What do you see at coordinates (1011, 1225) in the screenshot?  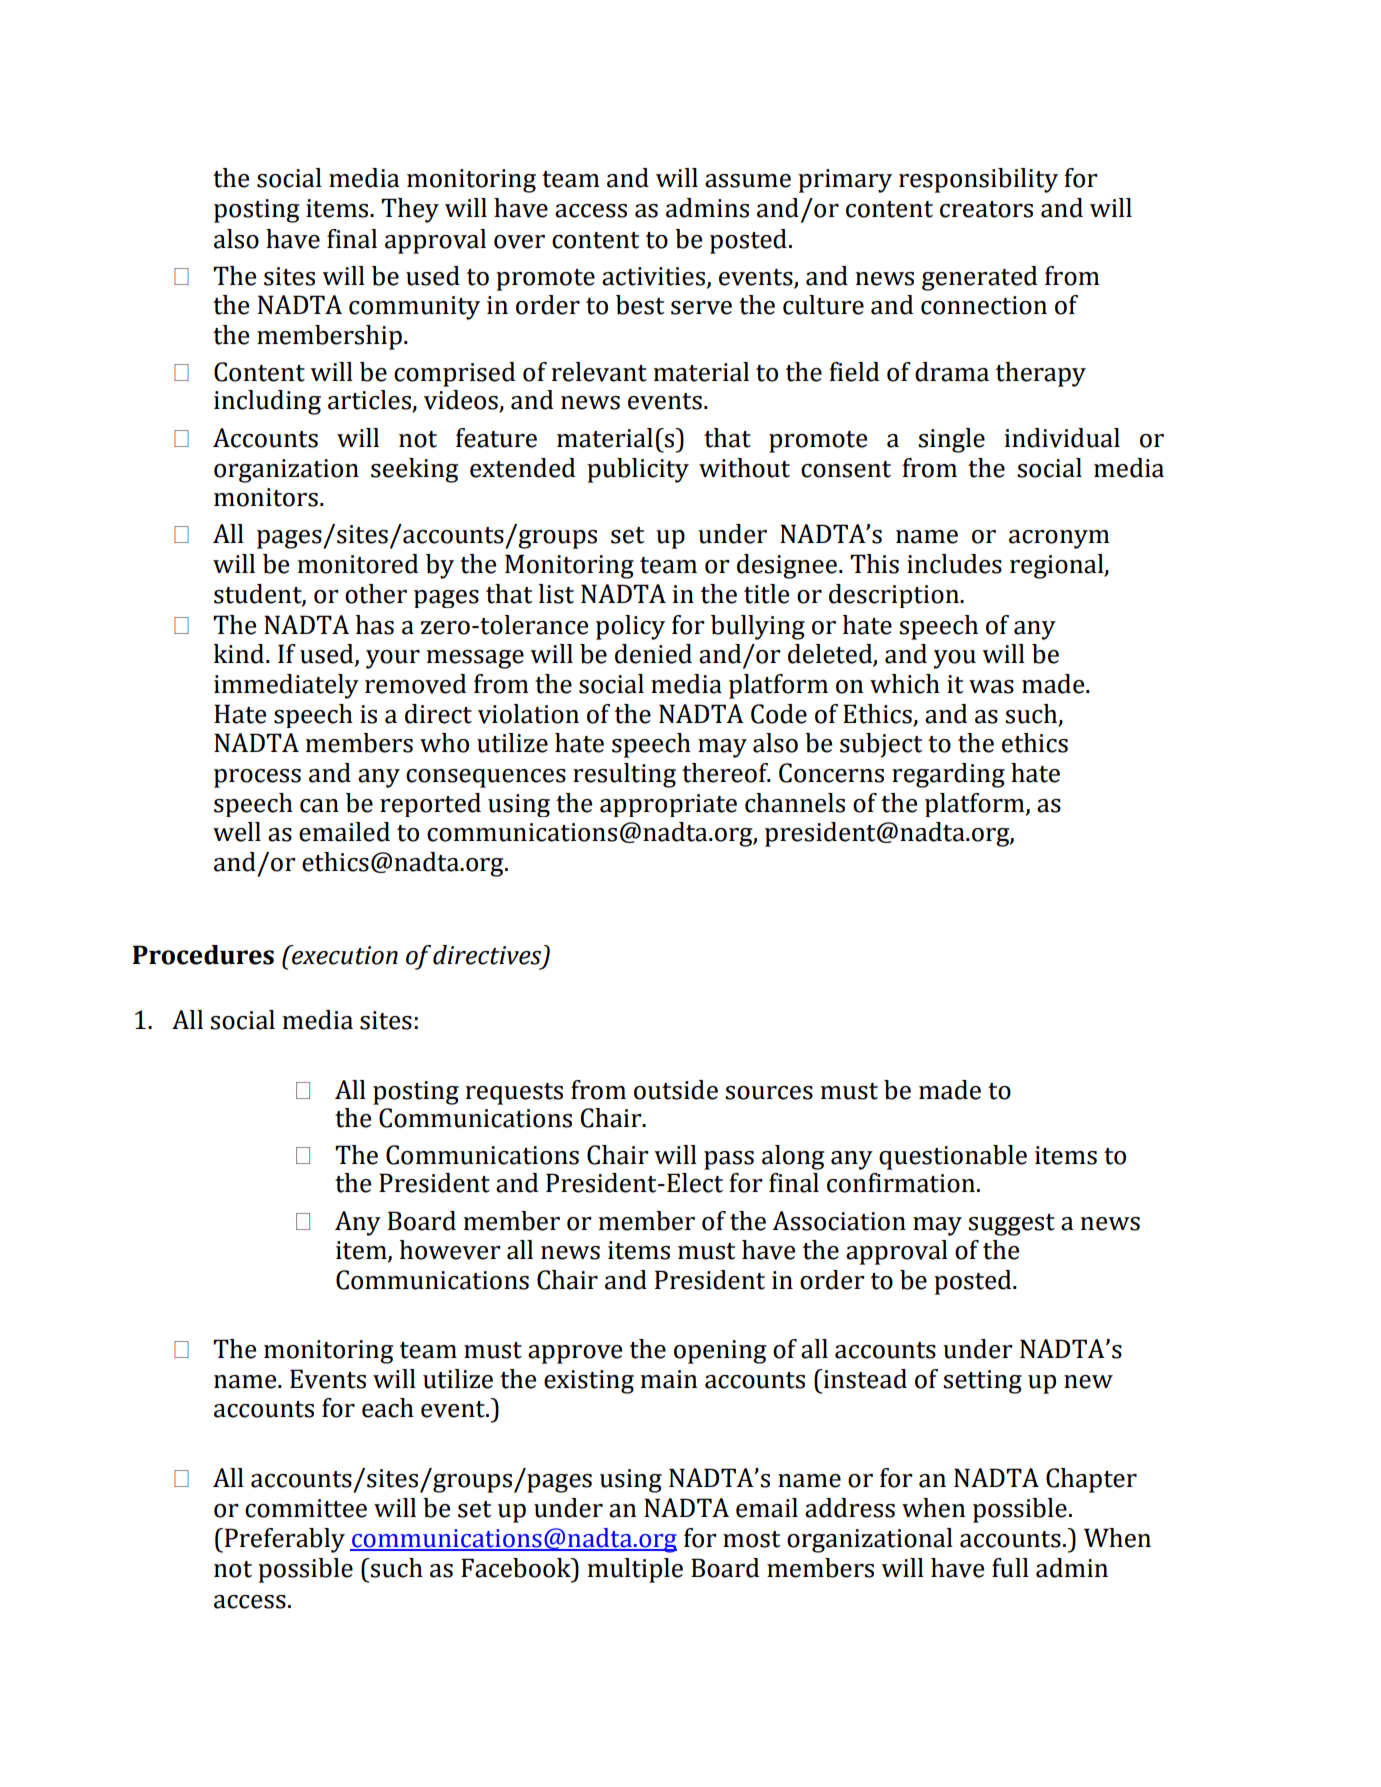 I see `suggest` at bounding box center [1011, 1225].
